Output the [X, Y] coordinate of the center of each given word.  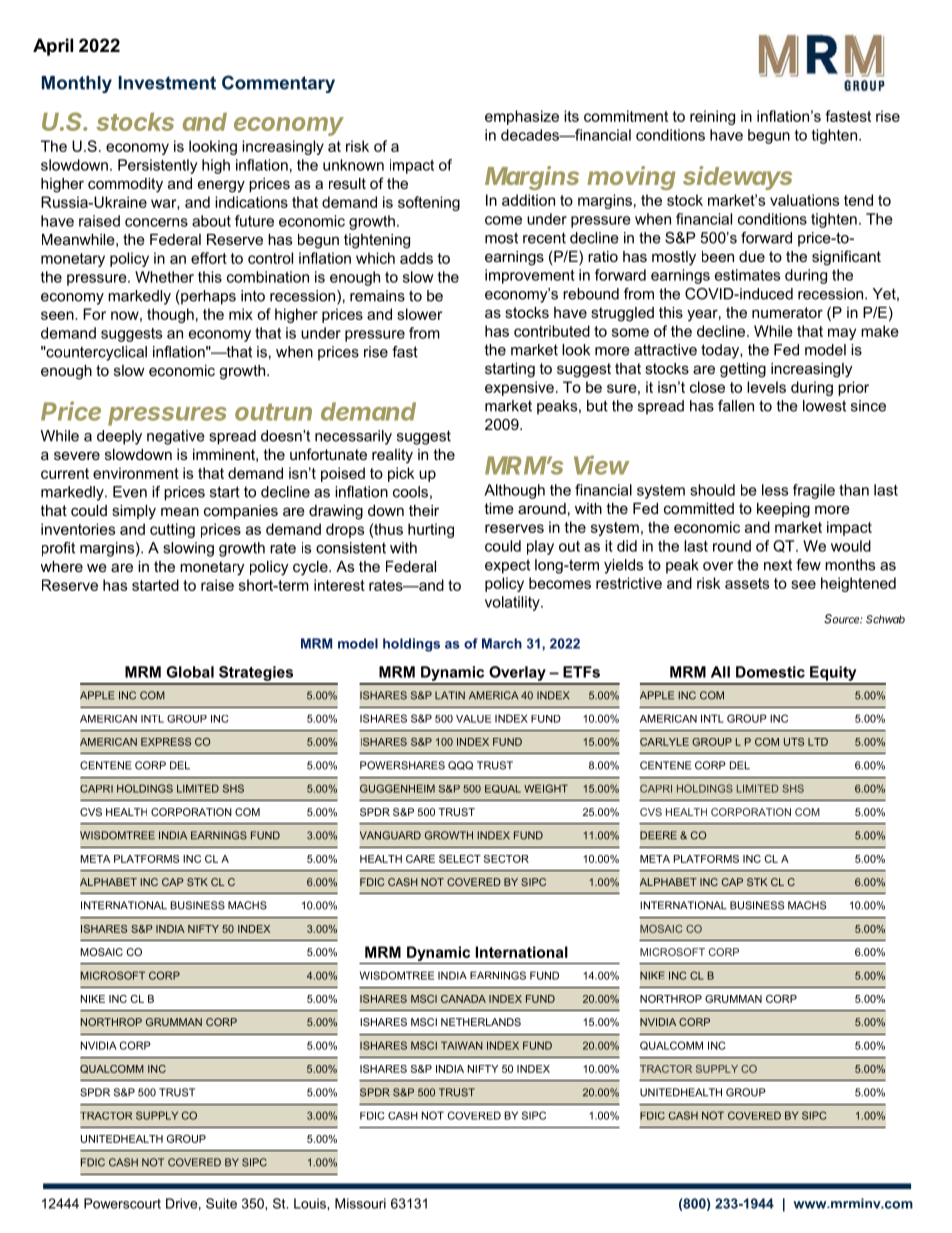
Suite [221, 1203]
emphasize [522, 117]
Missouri [360, 1203]
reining [712, 117]
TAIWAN [462, 1045]
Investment [167, 83]
